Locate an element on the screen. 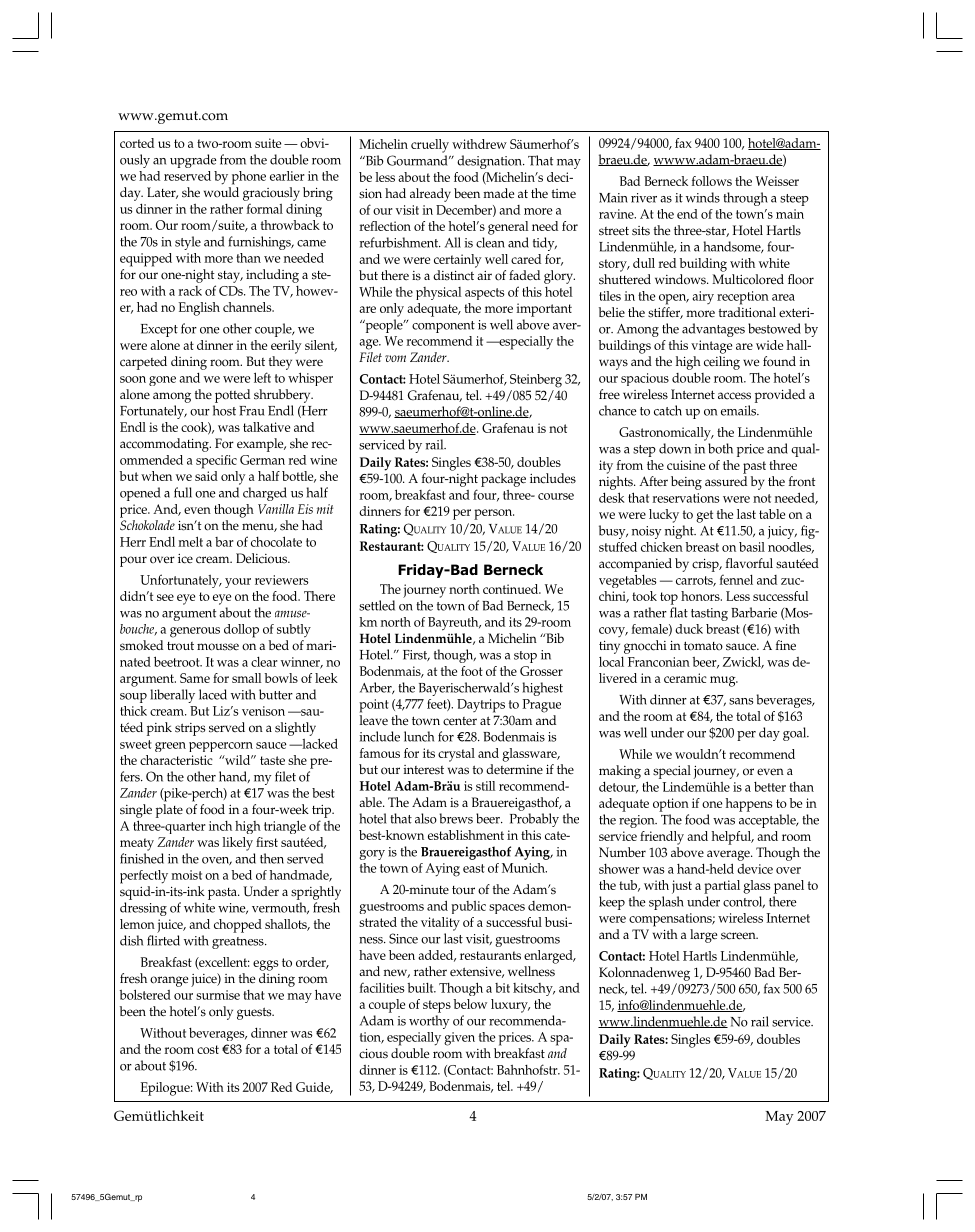  given is located at coordinates (459, 1039).
